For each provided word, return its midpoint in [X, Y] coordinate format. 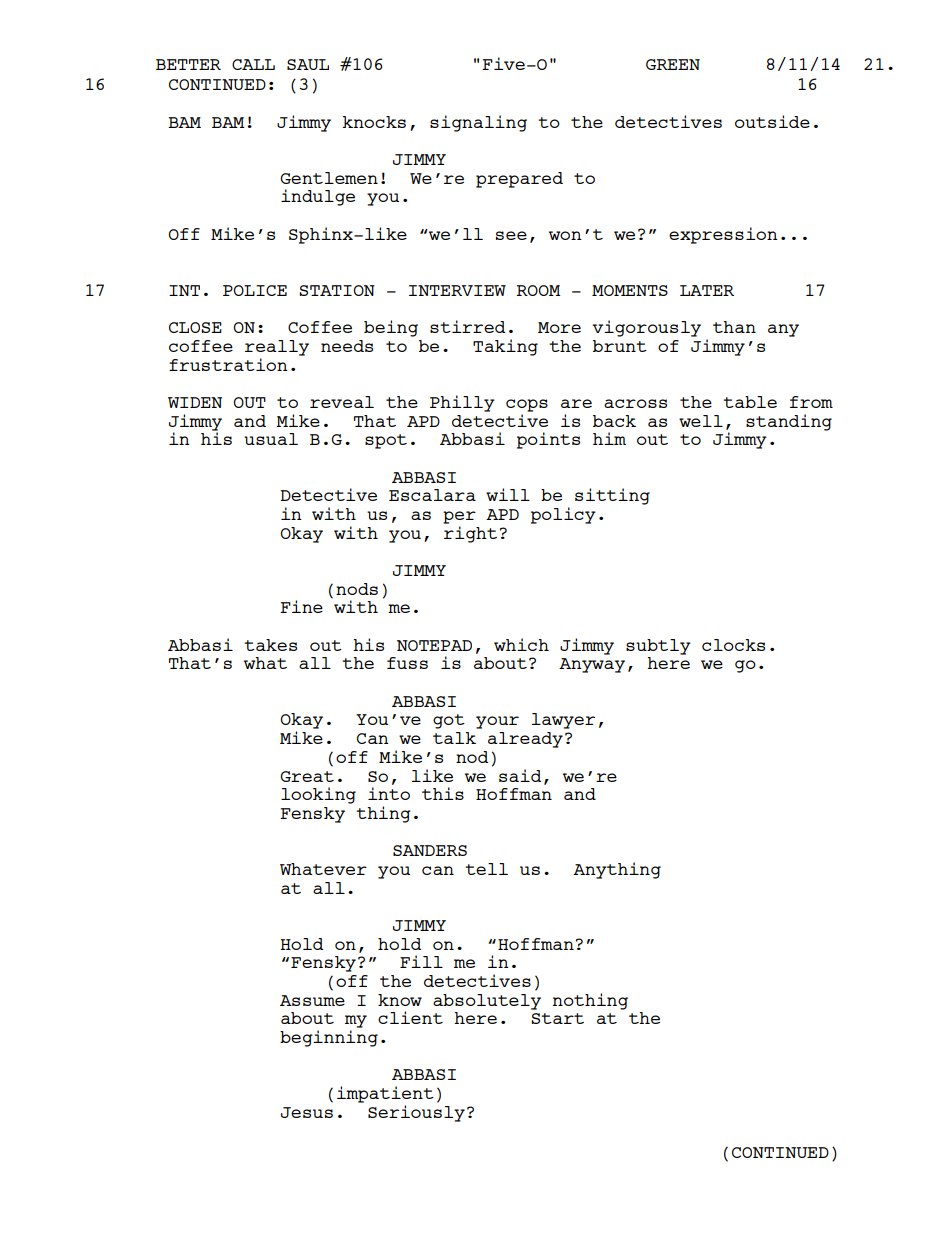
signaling [478, 123]
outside [772, 121]
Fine [301, 606]
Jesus [307, 1112]
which [521, 644]
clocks [733, 645]
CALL [253, 64]
